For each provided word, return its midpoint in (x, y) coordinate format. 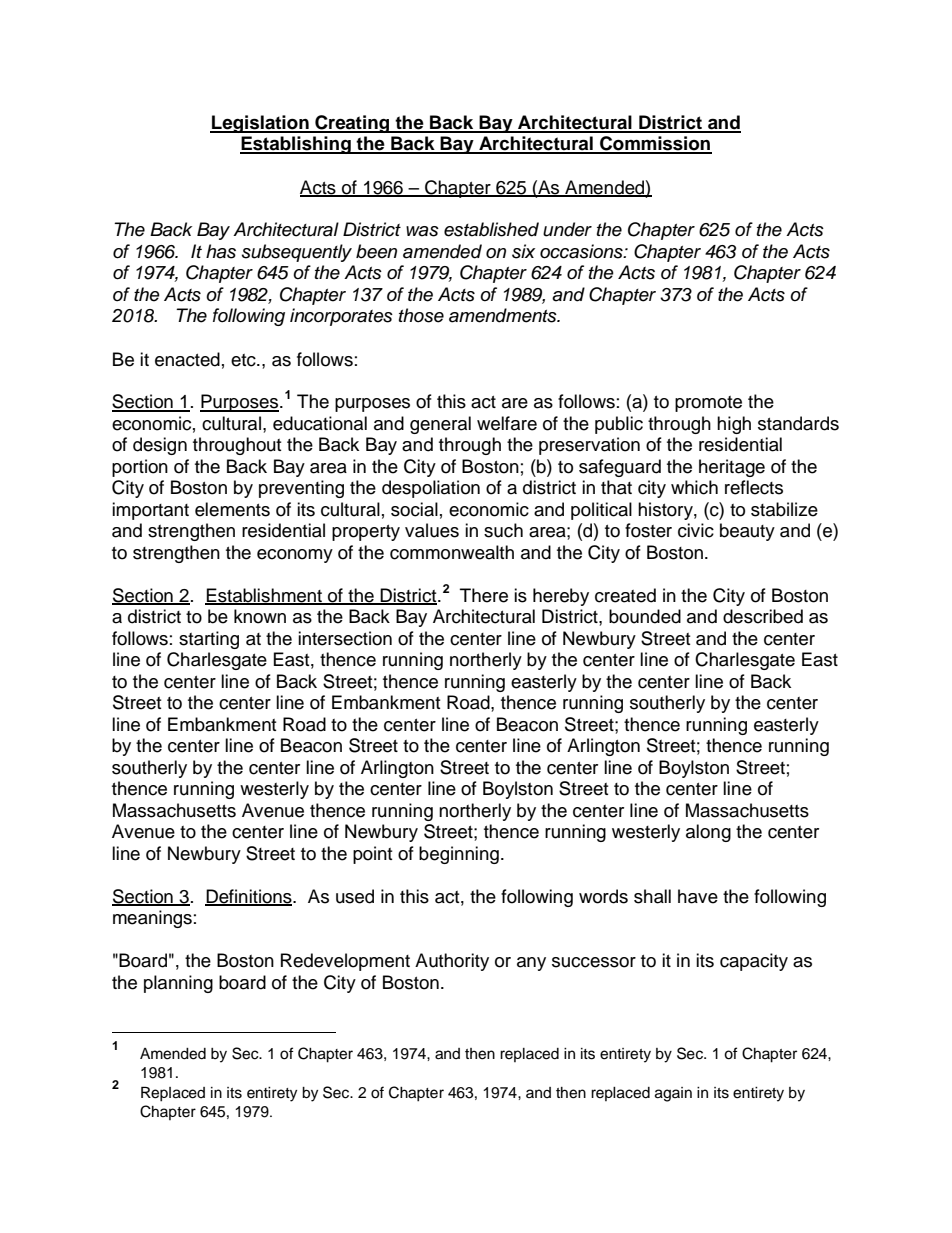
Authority (452, 962)
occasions (582, 251)
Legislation (260, 124)
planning (178, 984)
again (673, 1094)
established (491, 229)
